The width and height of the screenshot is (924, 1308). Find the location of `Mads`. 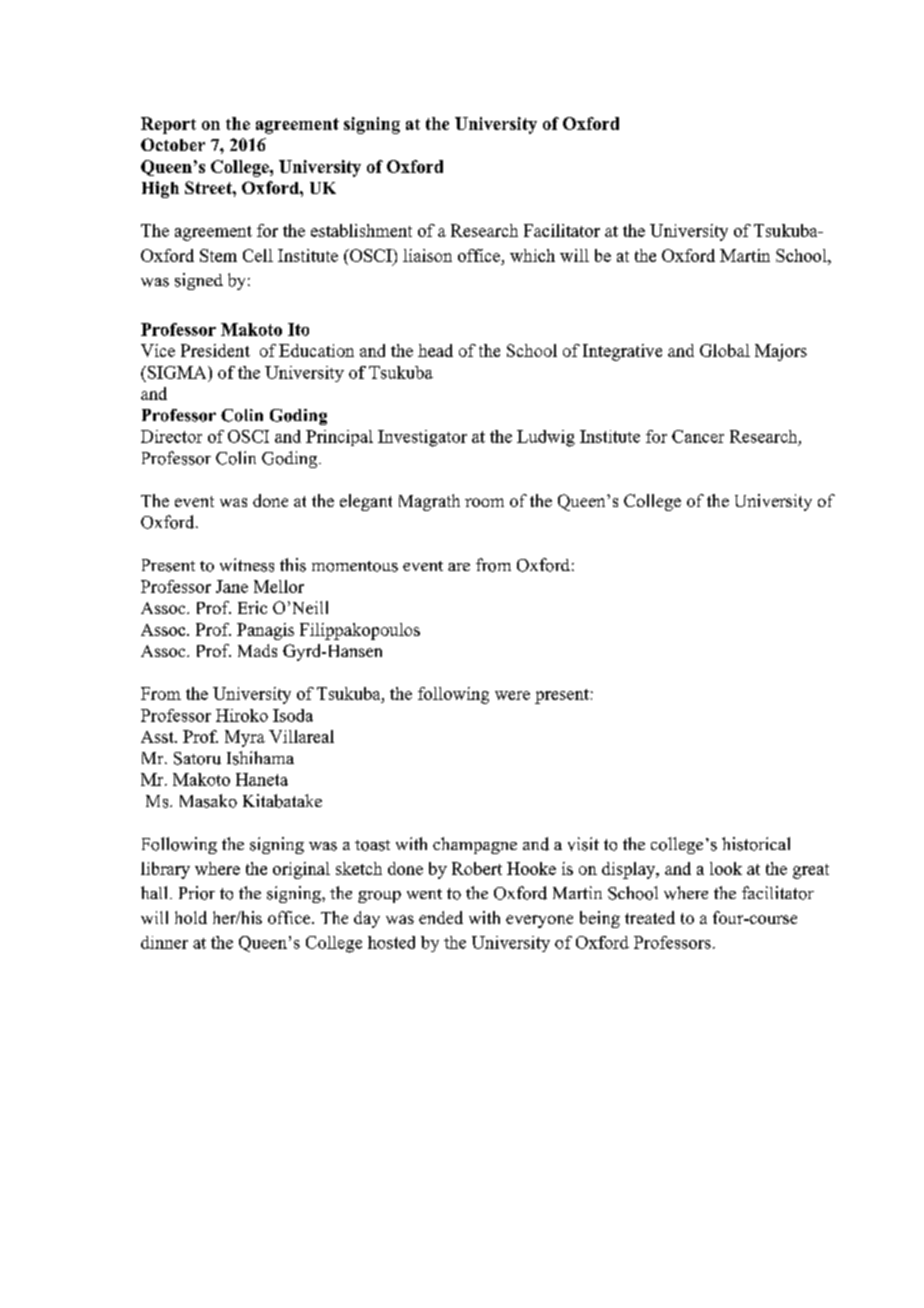

Mads is located at coordinates (257, 650).
